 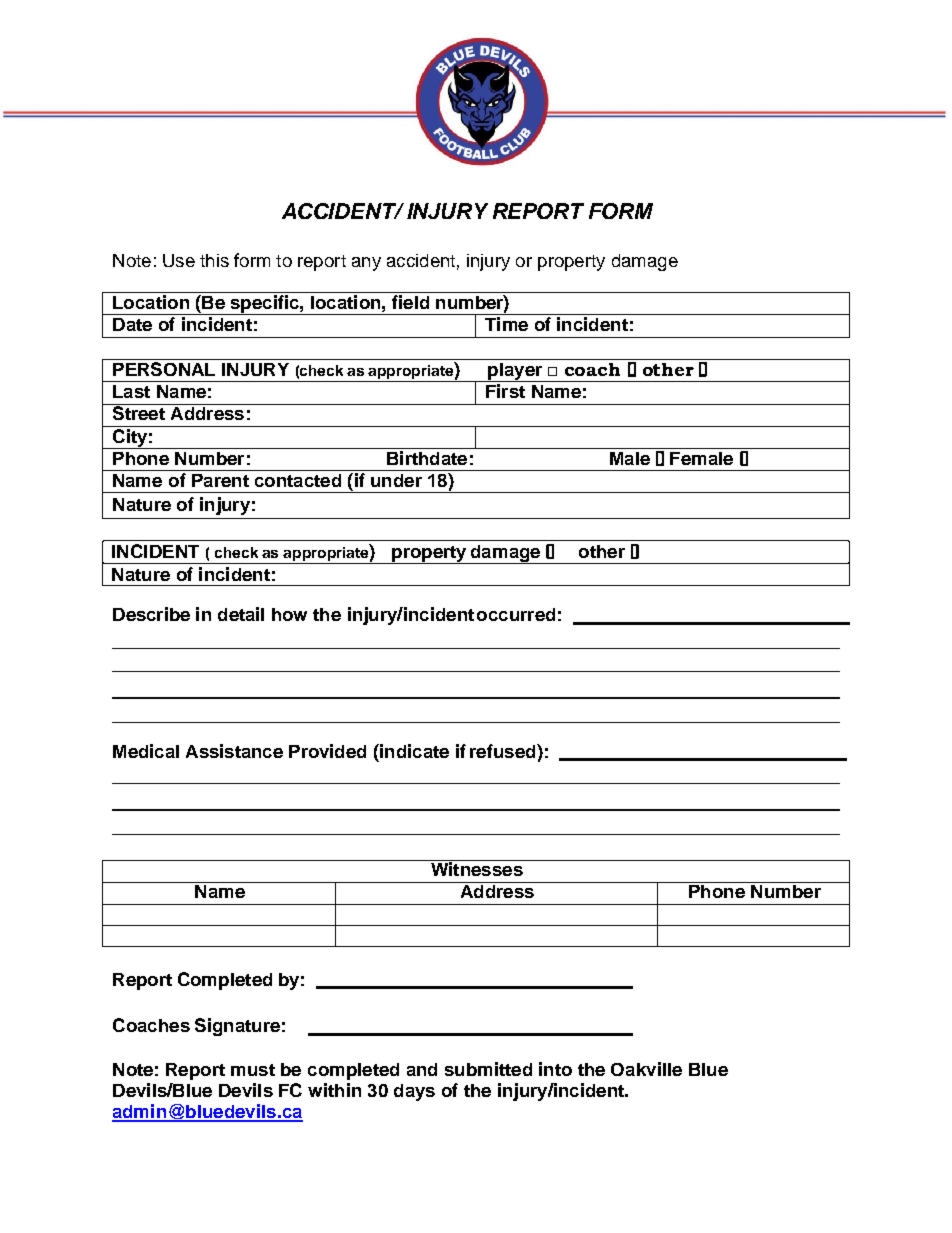 What do you see at coordinates (220, 480) in the image?
I see `Parent` at bounding box center [220, 480].
